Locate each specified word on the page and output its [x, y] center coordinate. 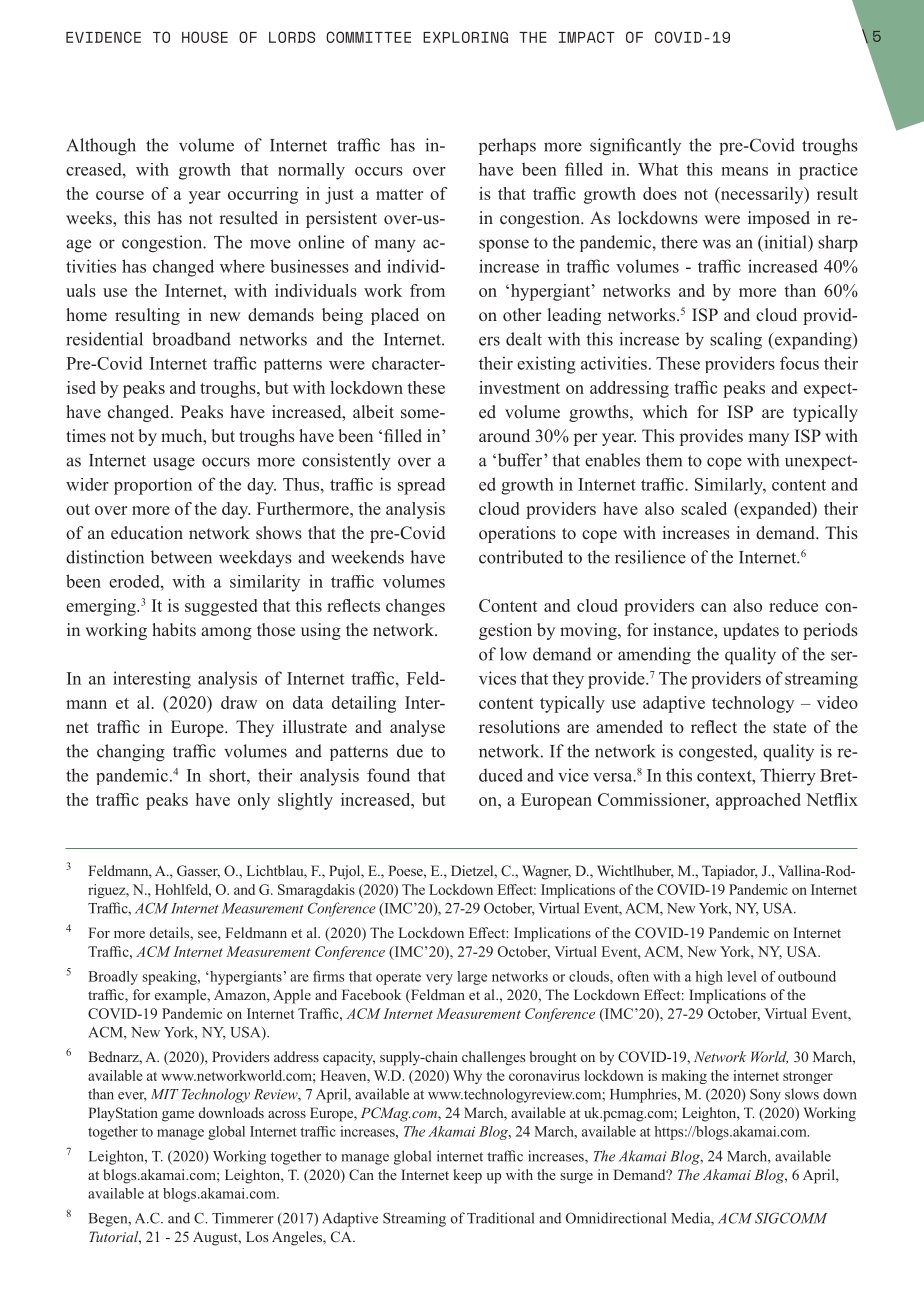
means [744, 171]
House [205, 37]
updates [751, 631]
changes [415, 607]
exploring [465, 37]
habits [174, 629]
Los [257, 1236]
